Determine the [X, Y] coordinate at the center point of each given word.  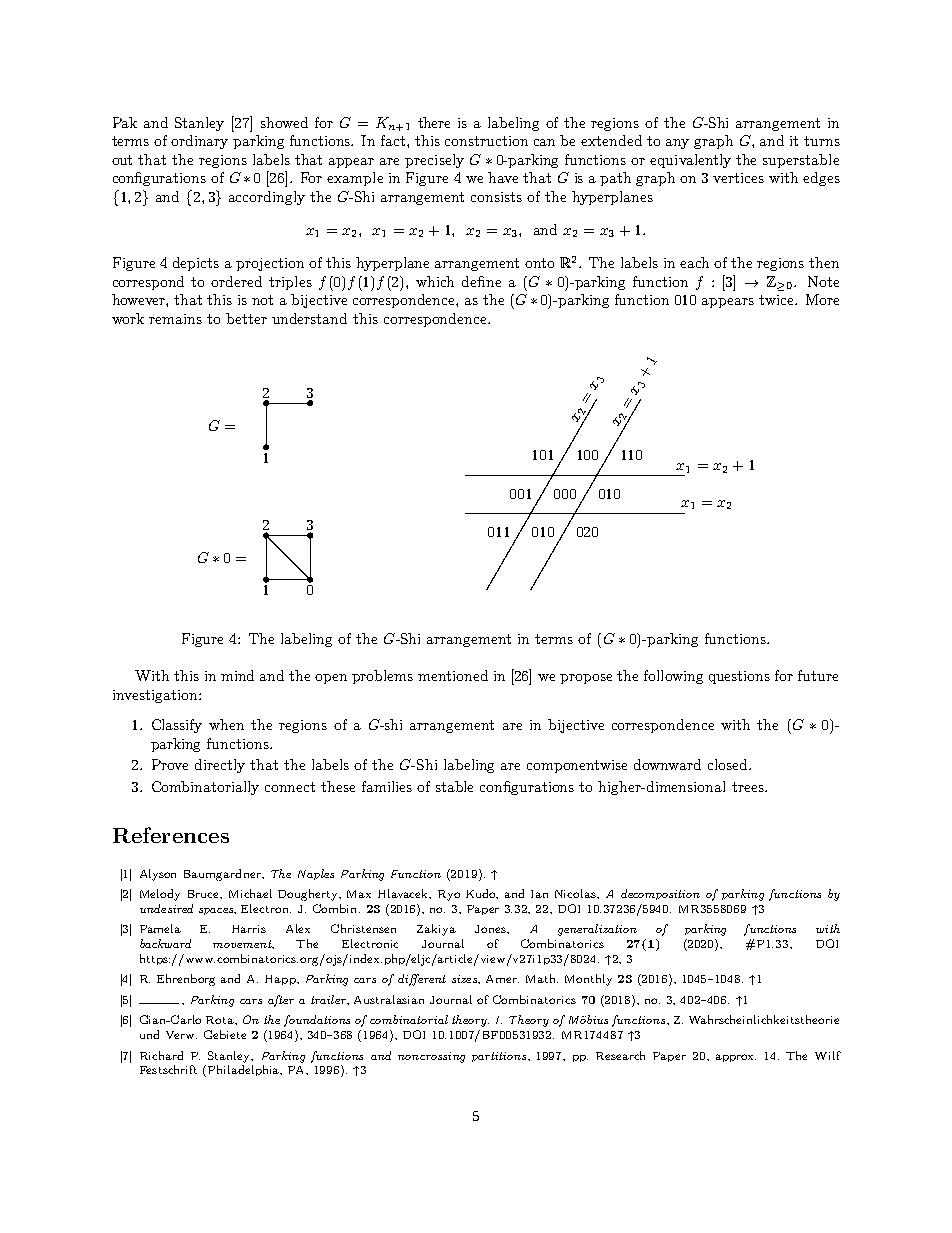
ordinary [199, 142]
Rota [221, 1020]
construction [486, 141]
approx [736, 1058]
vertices [738, 178]
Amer [502, 979]
